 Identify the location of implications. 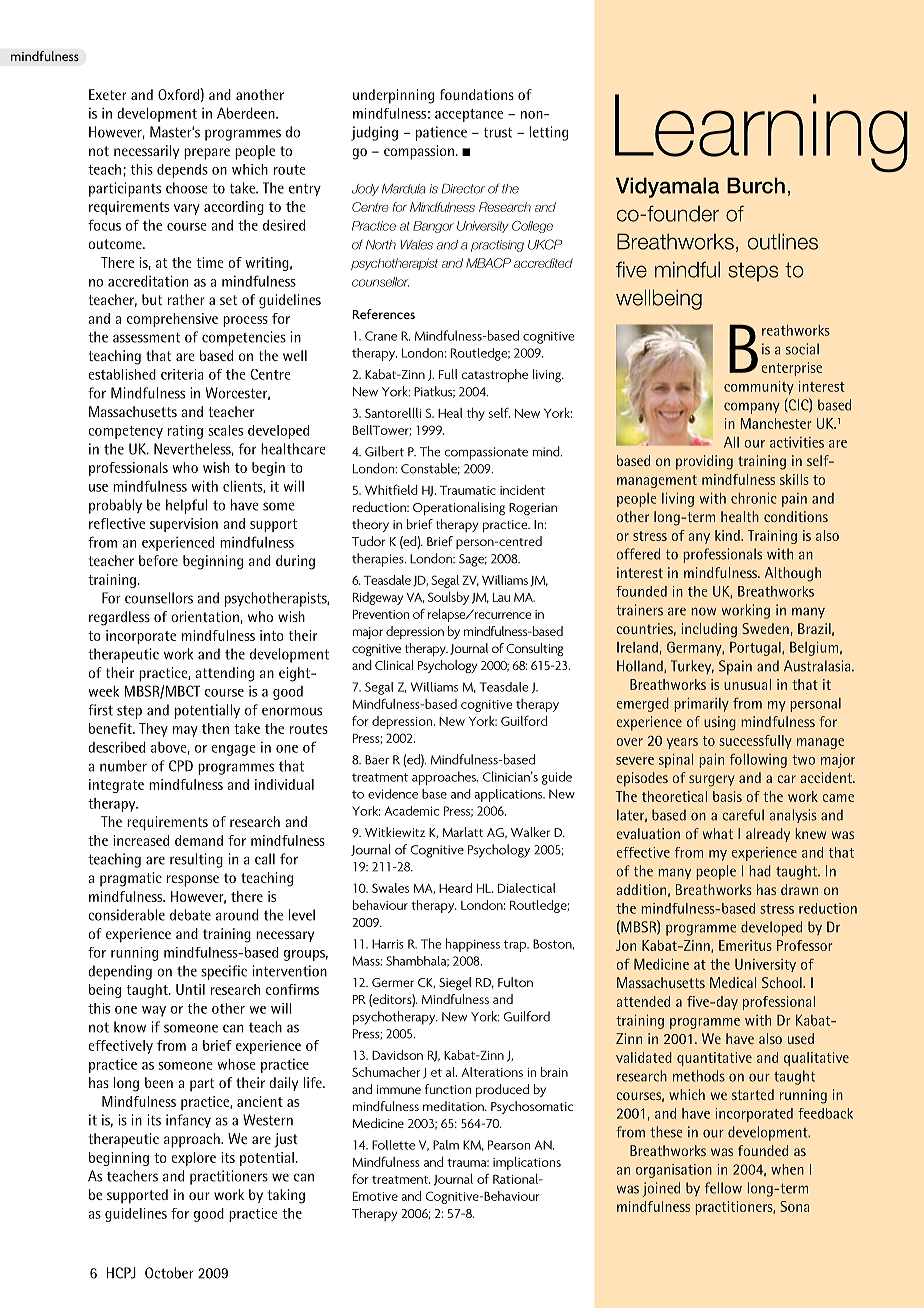
(527, 1163).
